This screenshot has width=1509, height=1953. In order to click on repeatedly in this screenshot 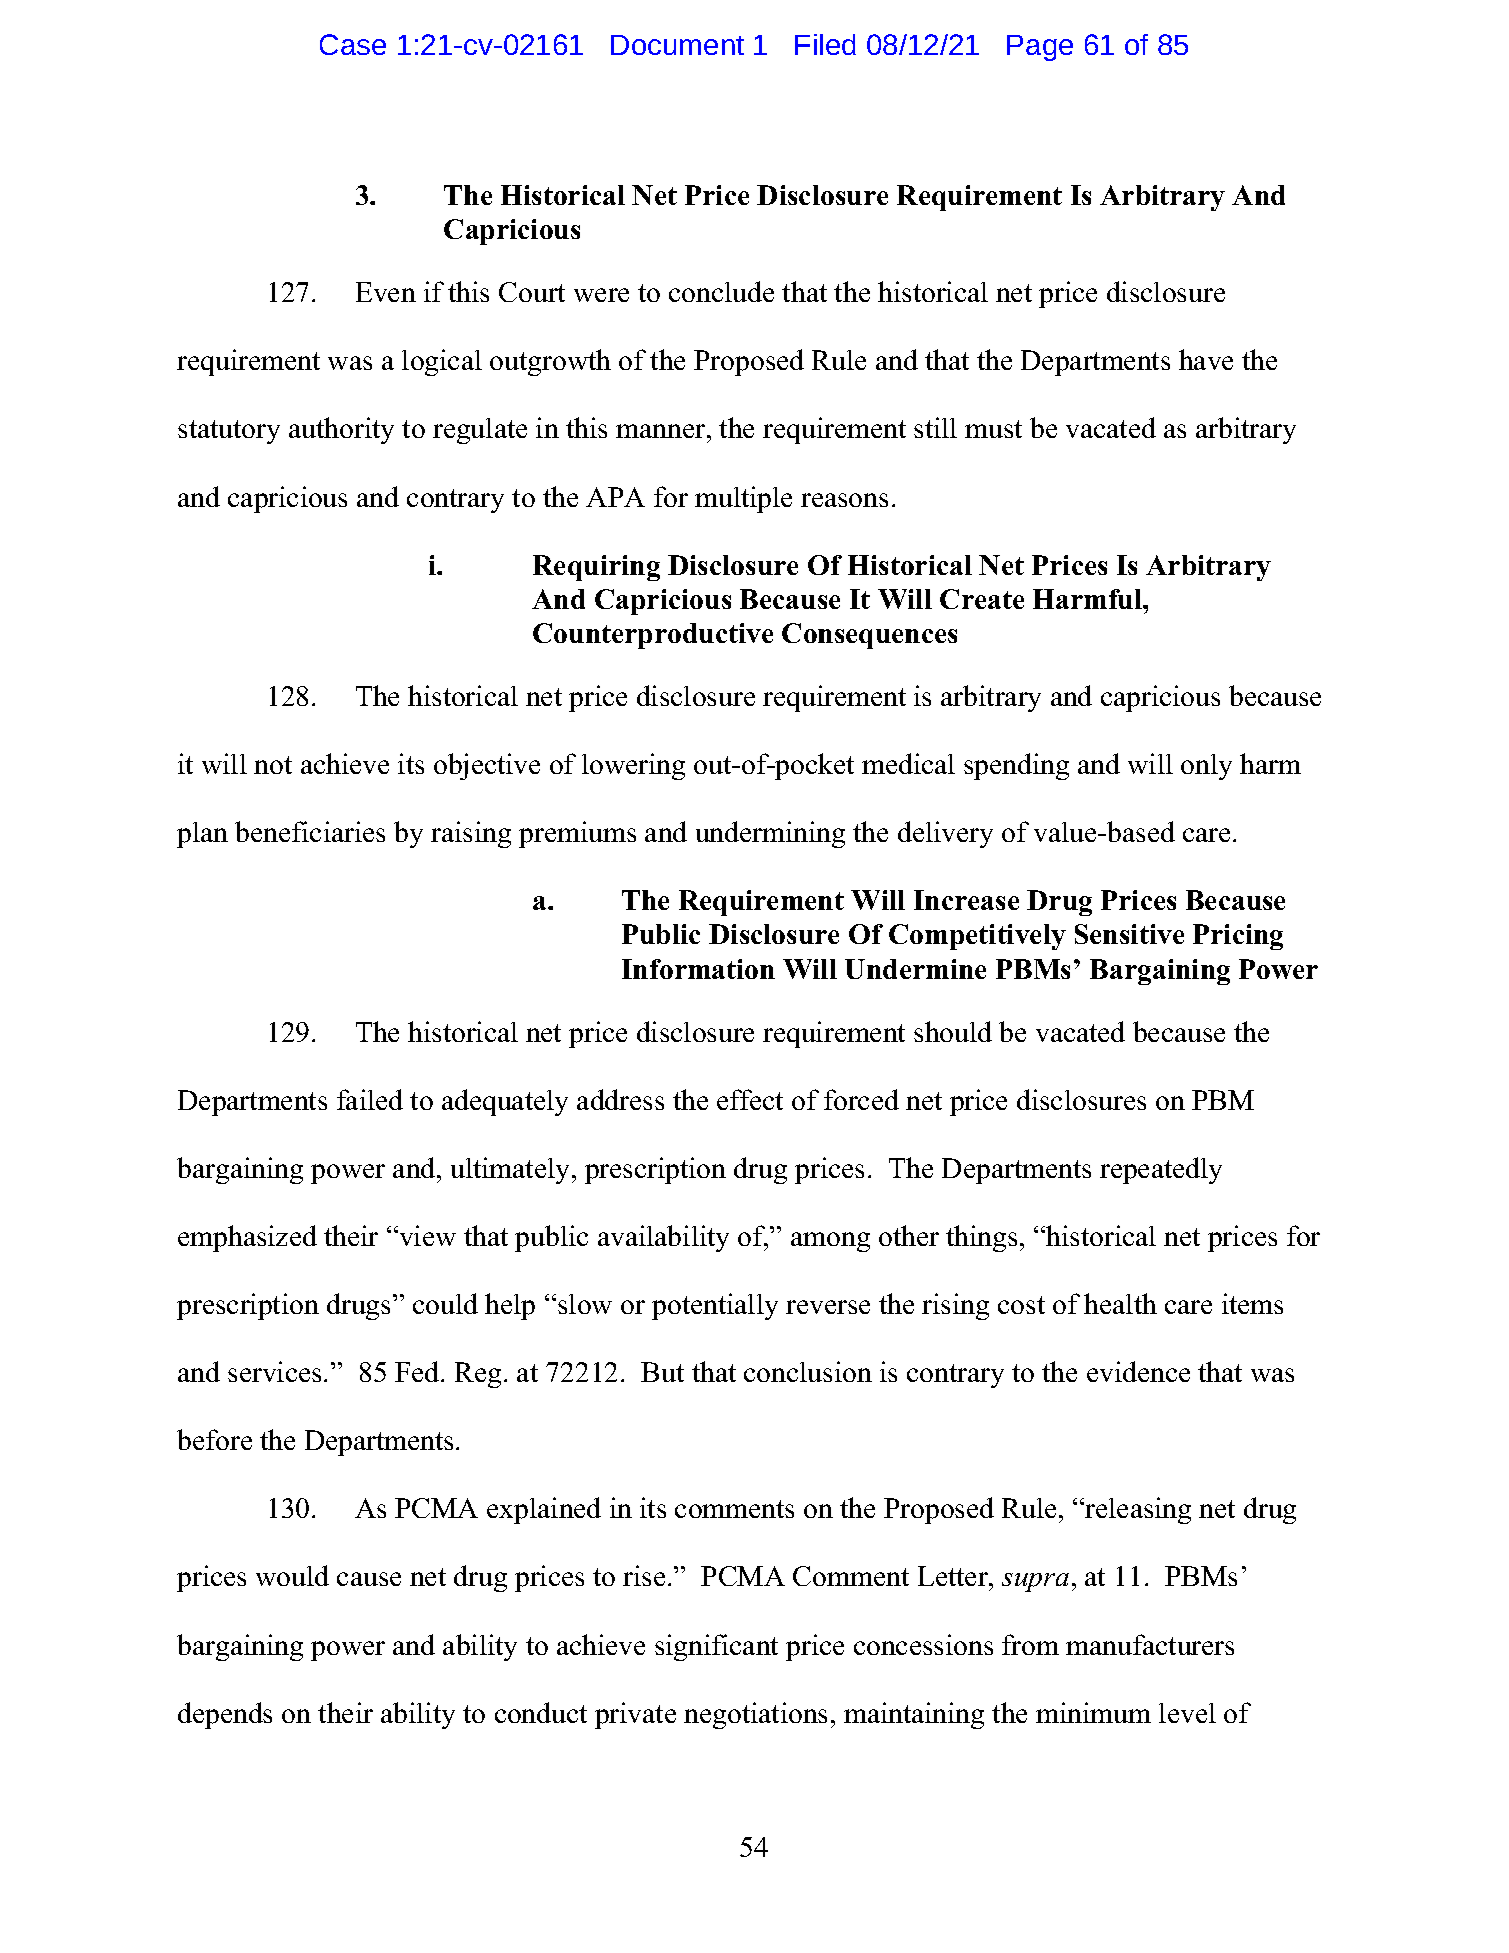, I will do `click(1161, 1170)`.
